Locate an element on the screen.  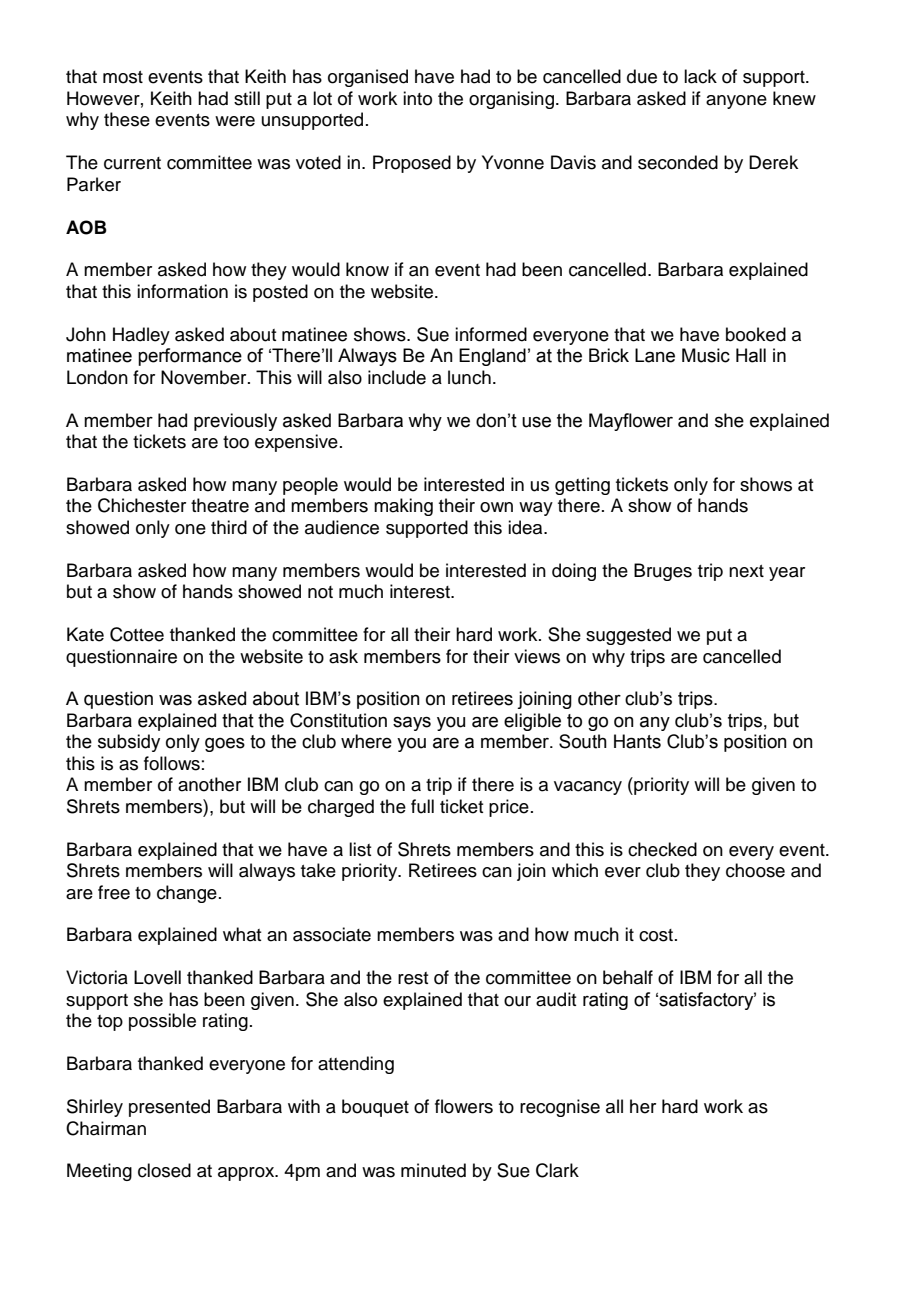
lunch is located at coordinates (469, 377).
